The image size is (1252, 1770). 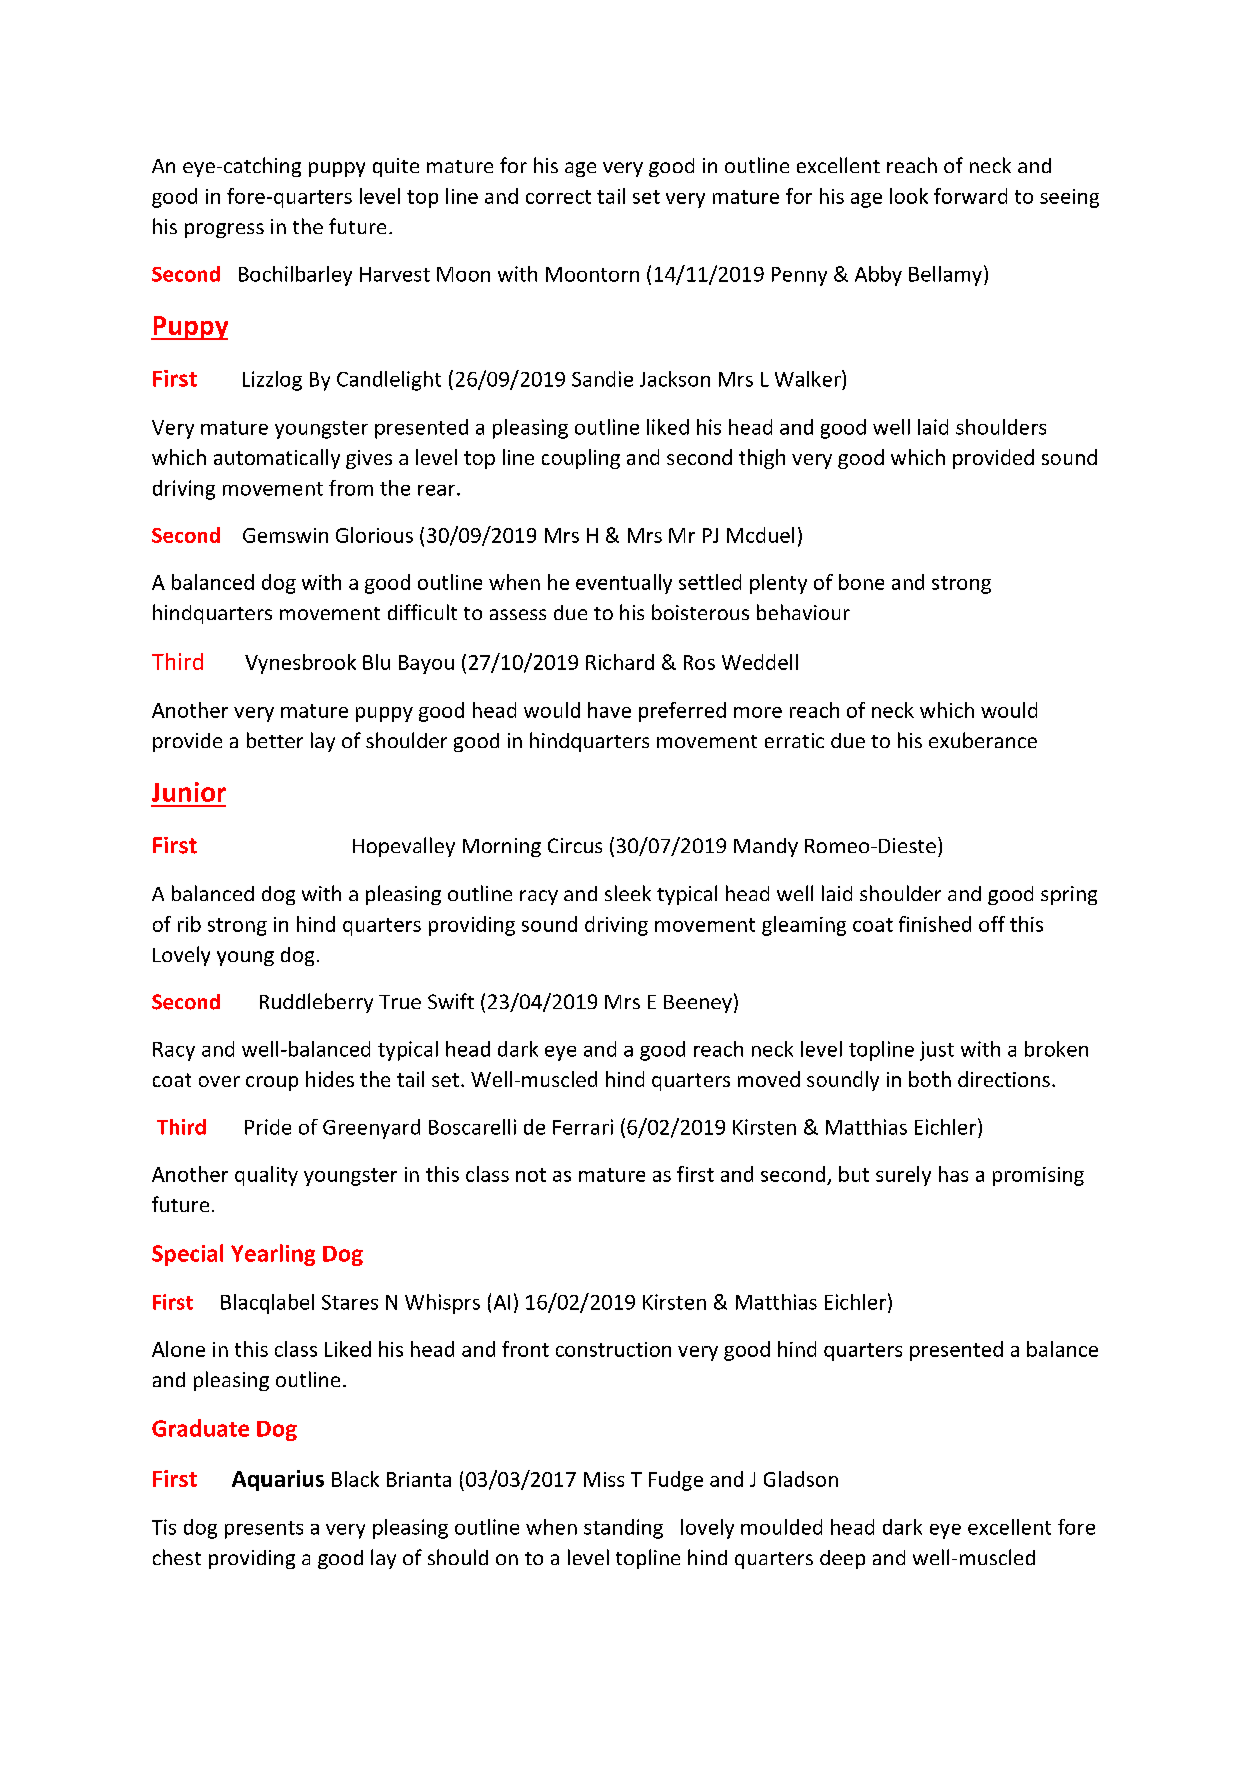 I want to click on progress, so click(x=224, y=230).
